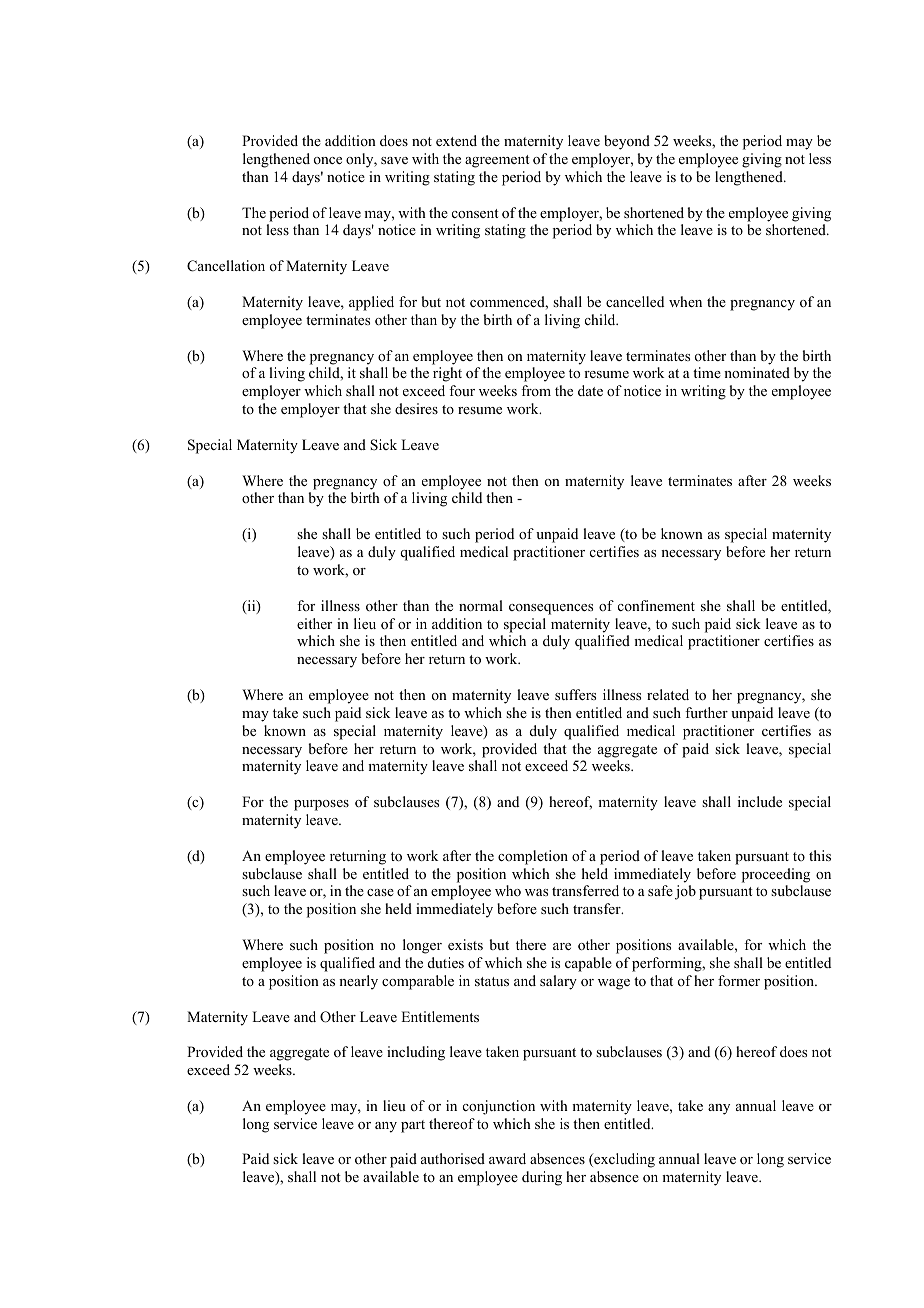 The image size is (924, 1308). I want to click on either, so click(314, 623).
